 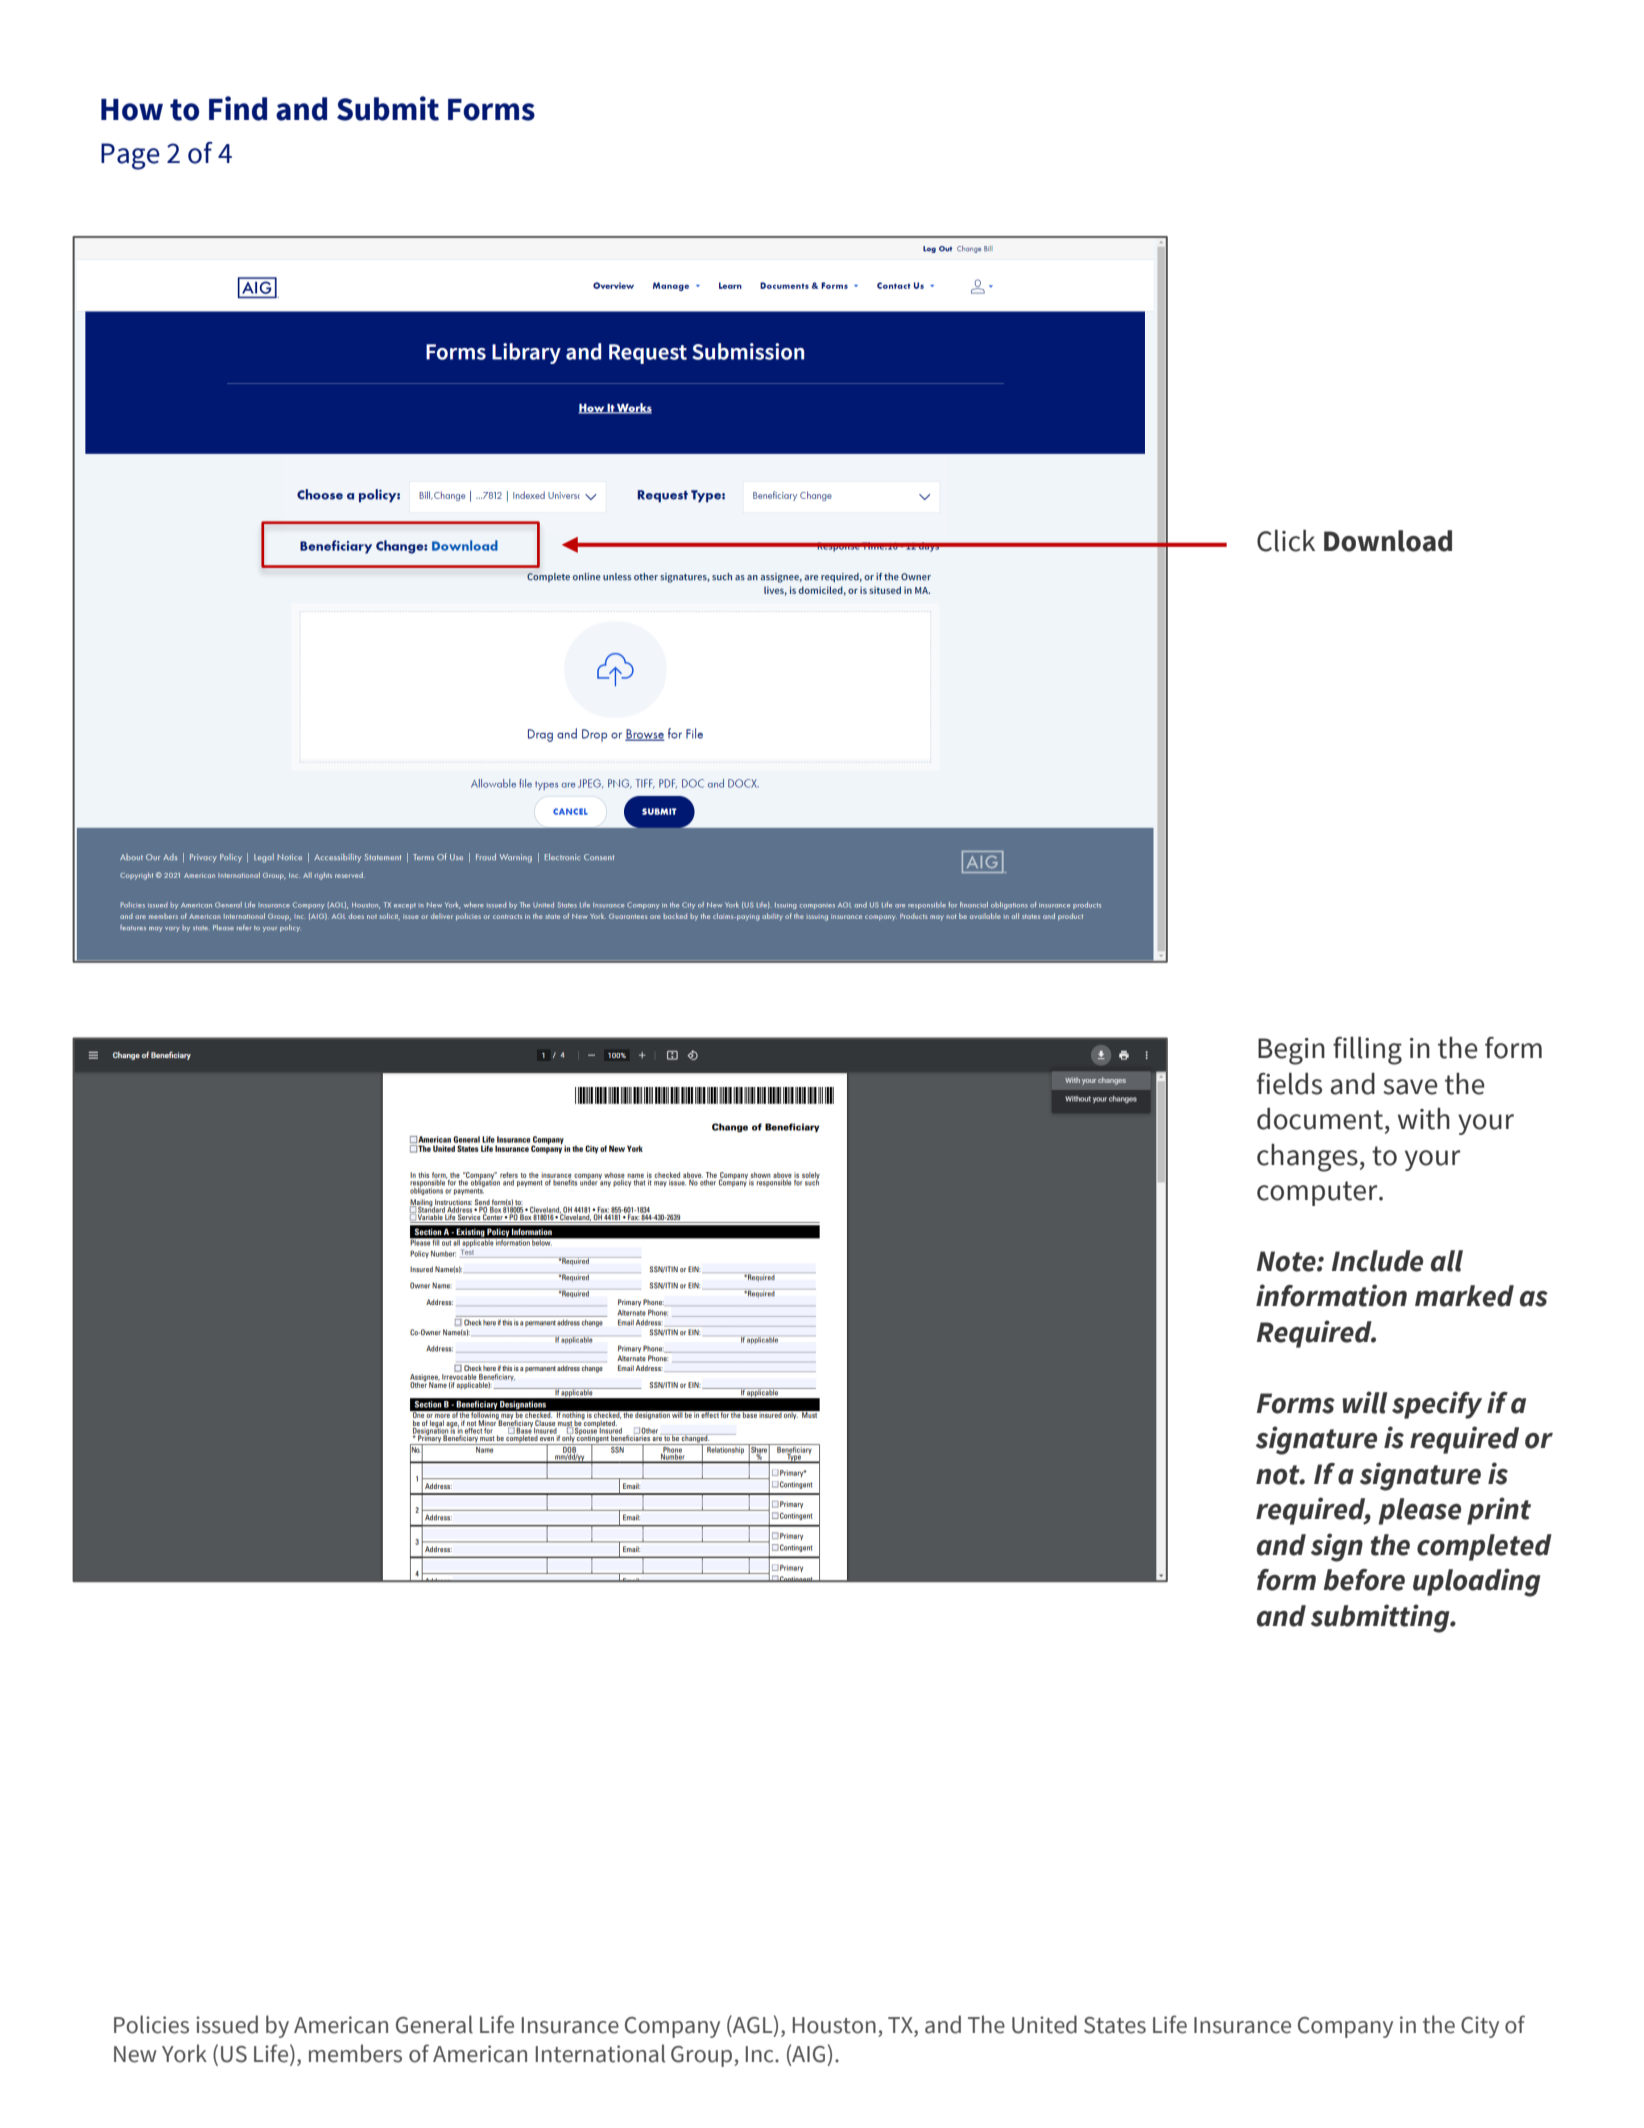 I want to click on Houston, so click(x=834, y=2025).
